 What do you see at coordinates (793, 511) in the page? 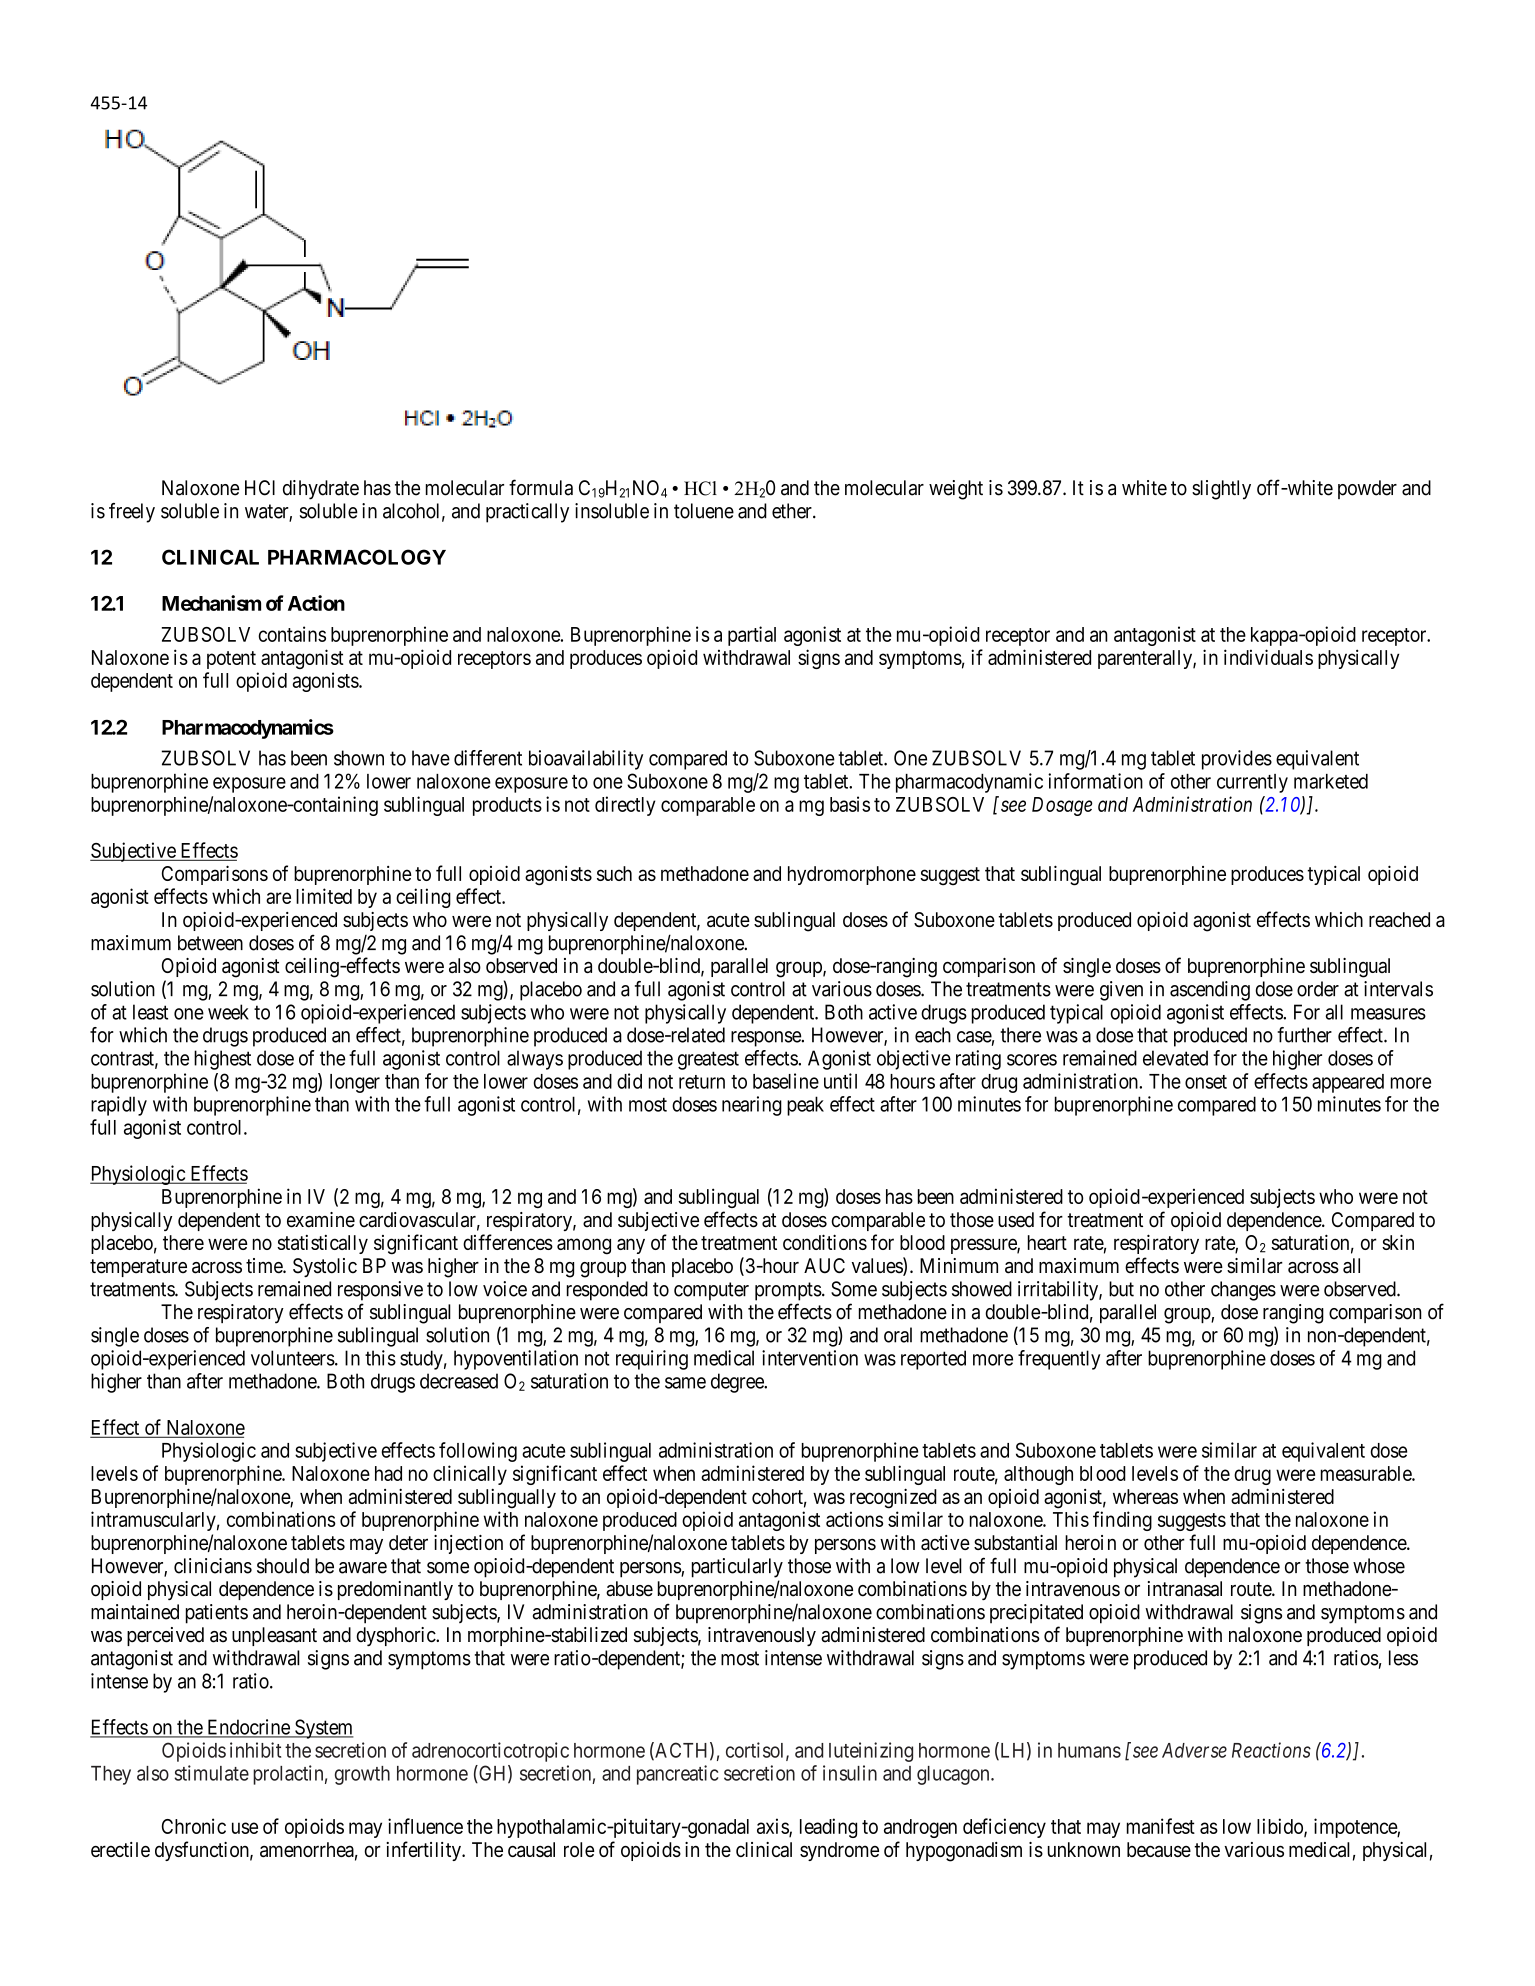
I see `ether` at bounding box center [793, 511].
